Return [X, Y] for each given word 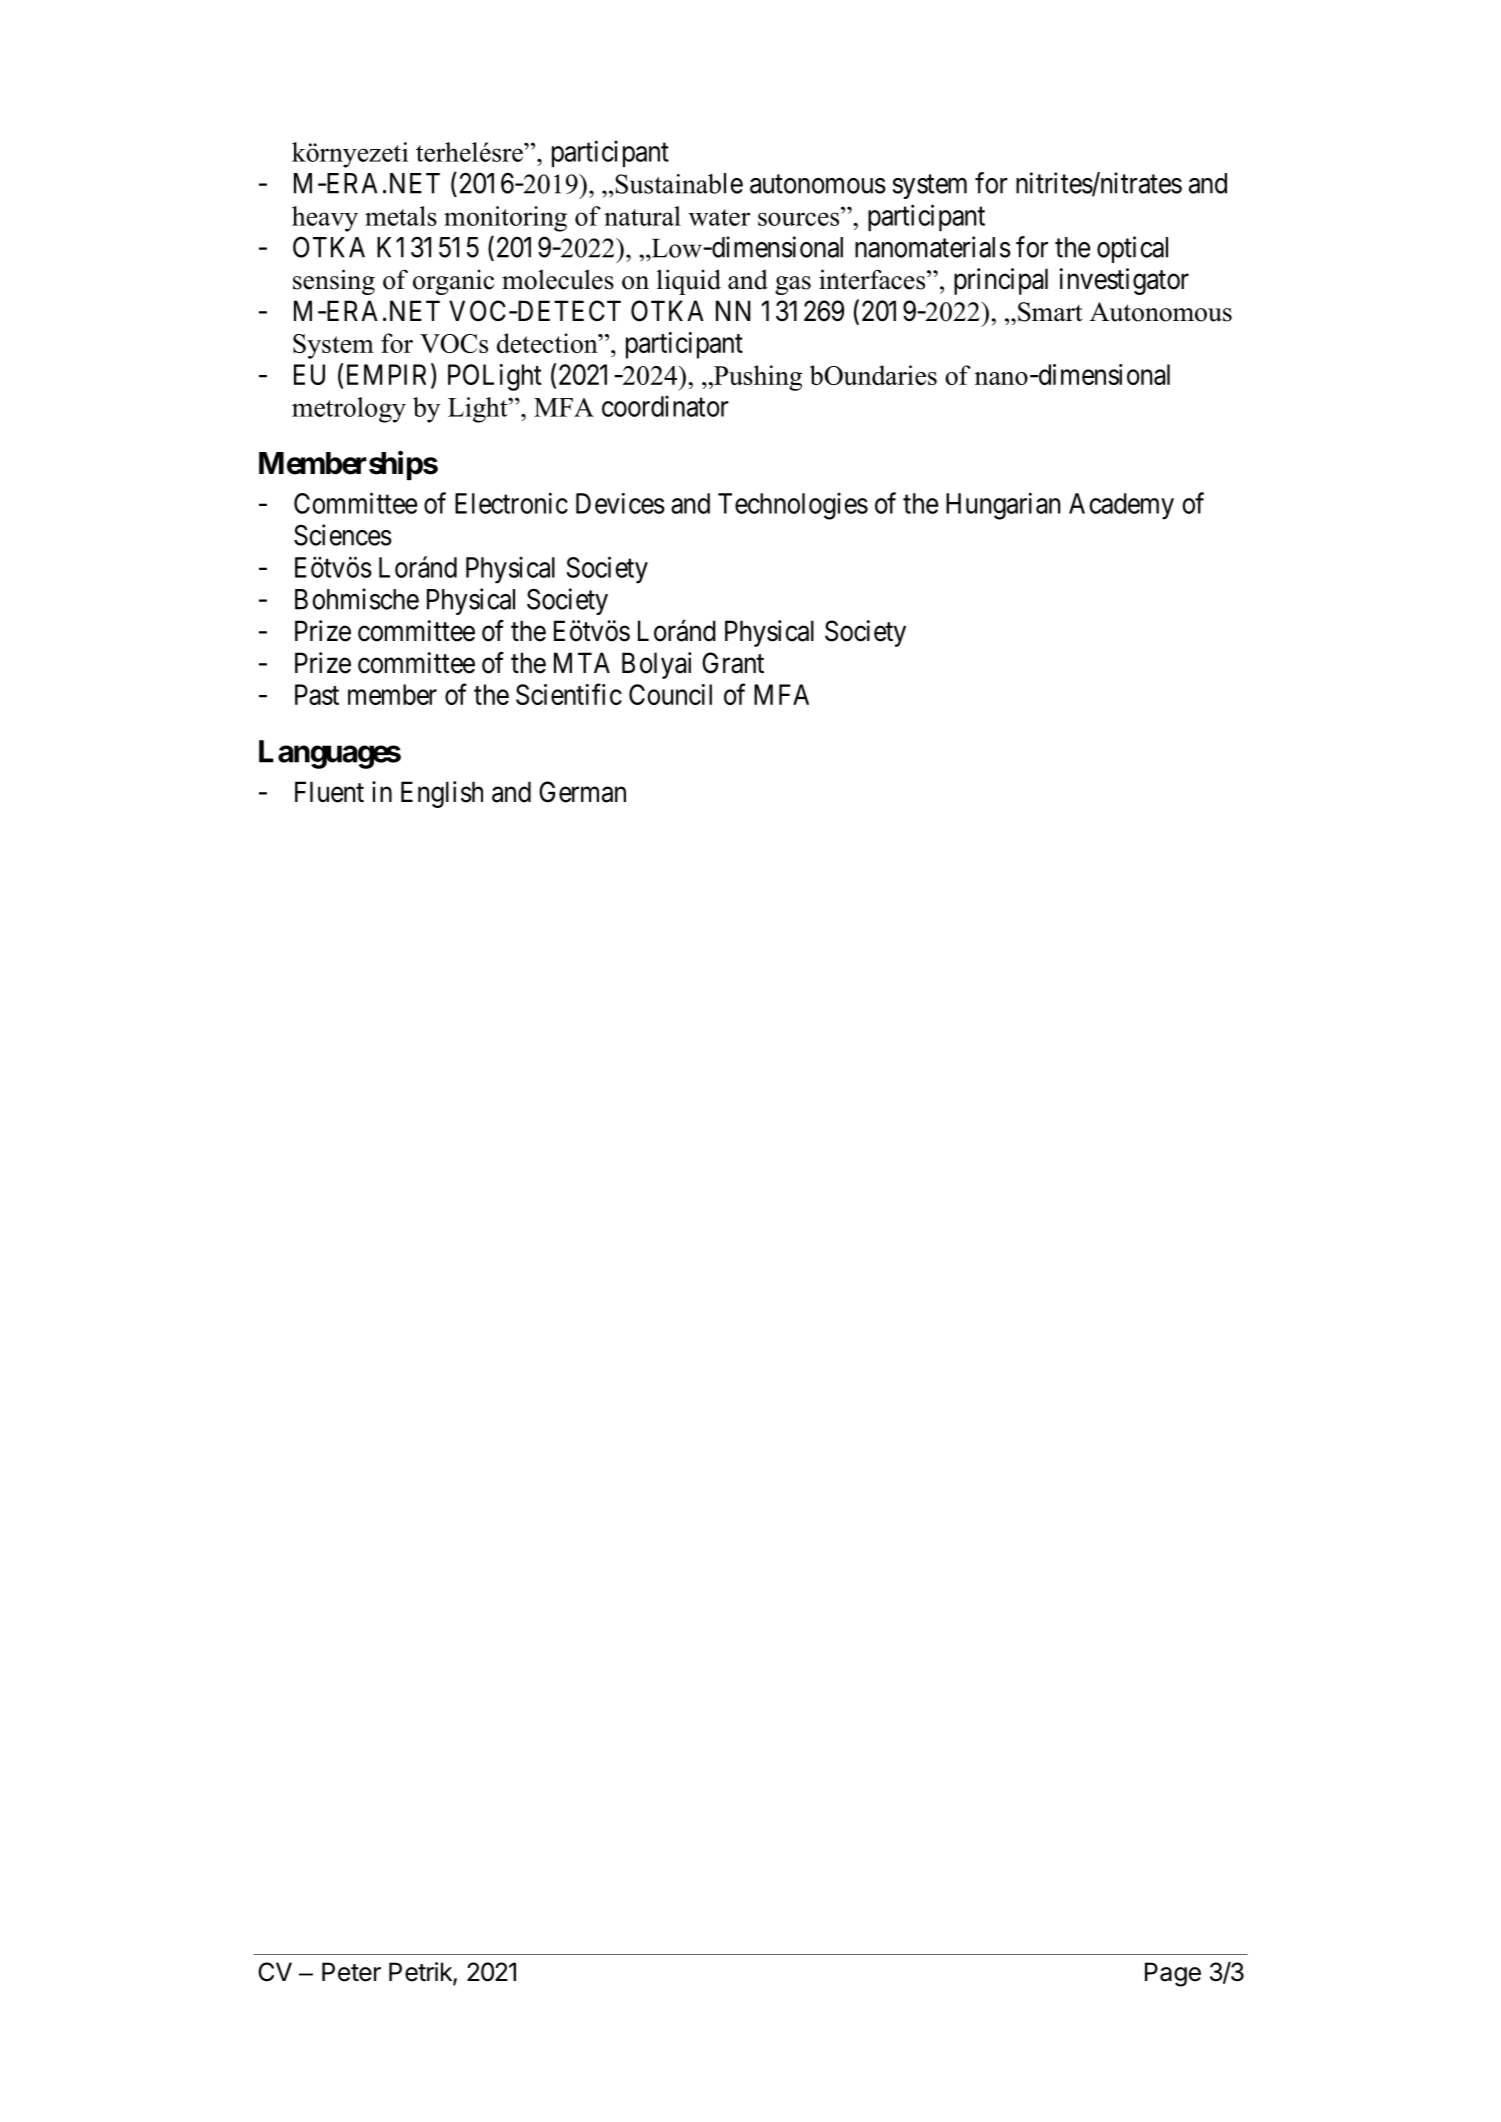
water [719, 217]
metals [401, 216]
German [582, 792]
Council [670, 694]
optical [1132, 249]
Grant [733, 663]
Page [1173, 1974]
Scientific [569, 694]
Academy [1121, 506]
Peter [351, 1972]
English [442, 794]
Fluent [329, 792]
